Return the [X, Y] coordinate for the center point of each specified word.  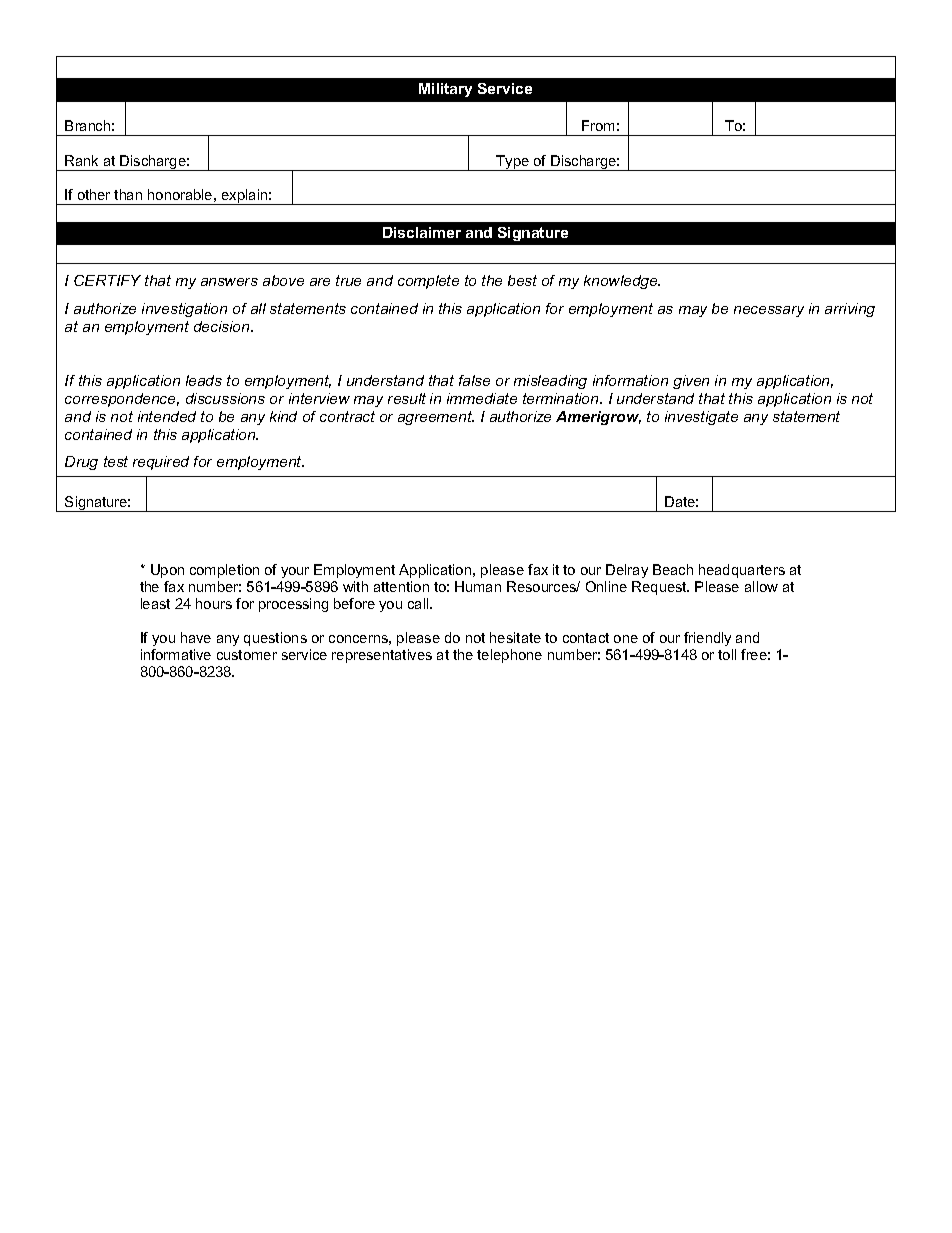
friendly [707, 639]
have [196, 637]
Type [513, 163]
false [474, 380]
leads [204, 380]
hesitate [515, 637]
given [691, 382]
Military [445, 90]
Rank [81, 160]
